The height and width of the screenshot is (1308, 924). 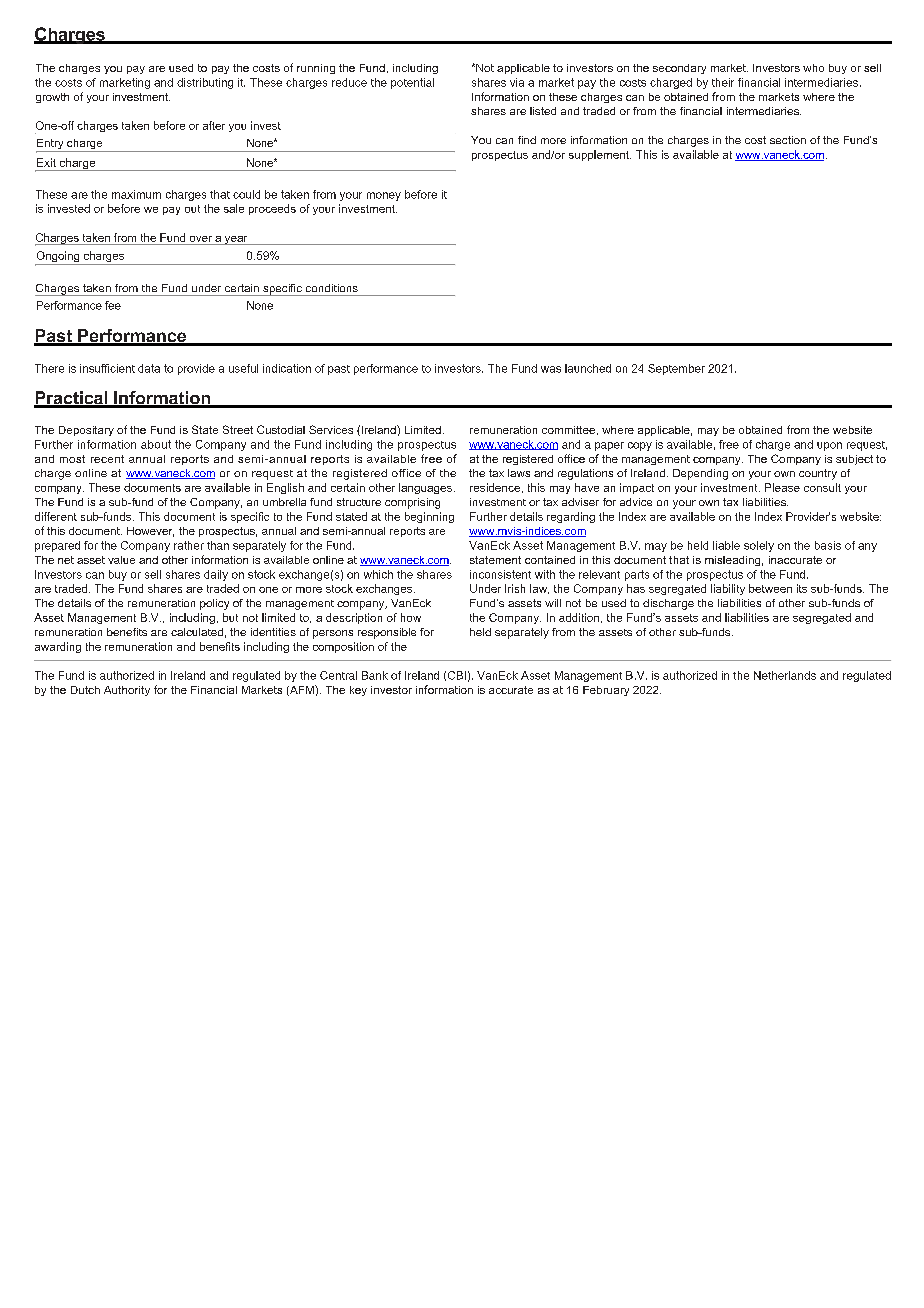 What do you see at coordinates (723, 82) in the screenshot?
I see `their` at bounding box center [723, 82].
